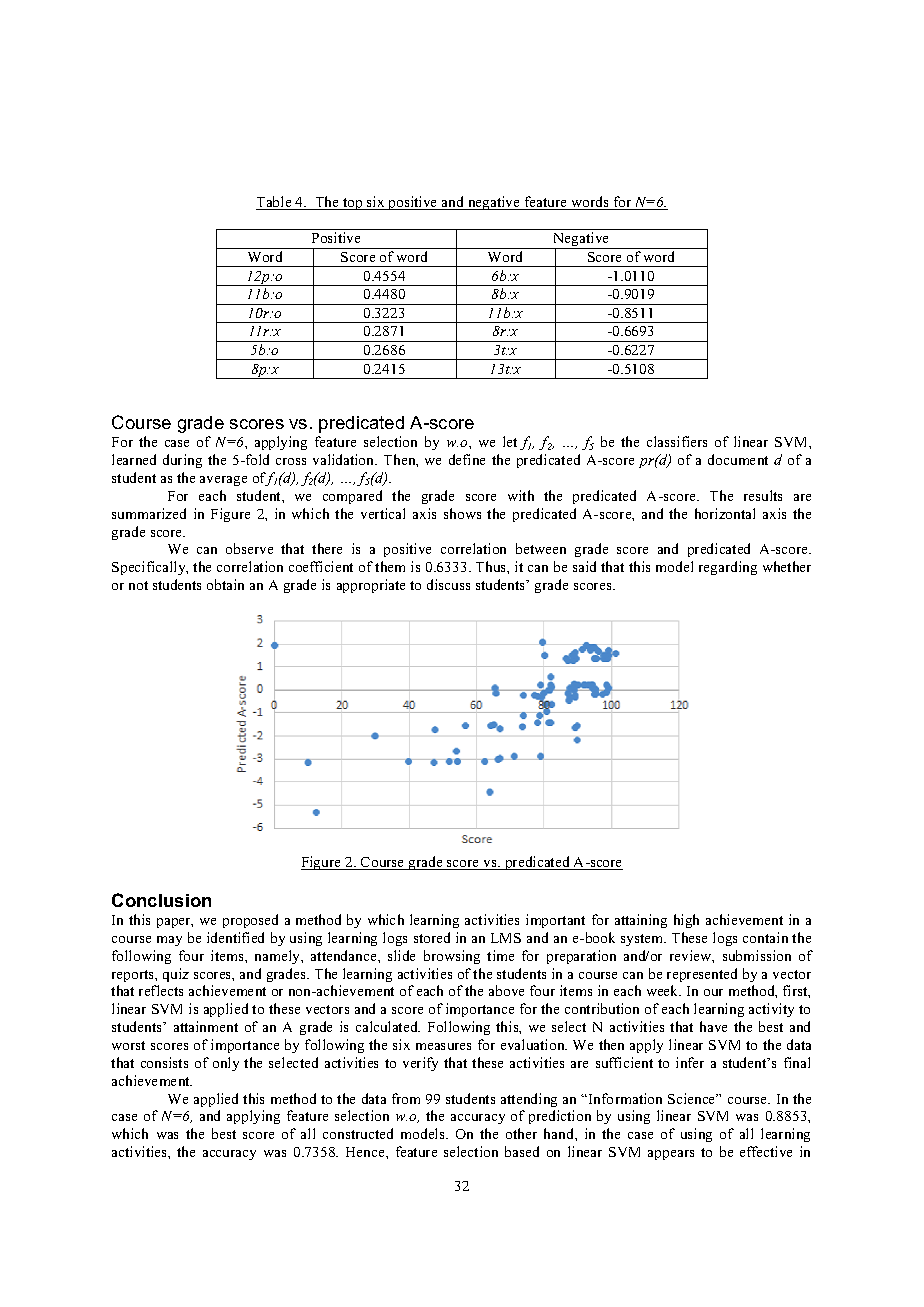 This image has width=924, height=1307. I want to click on during, so click(182, 461).
